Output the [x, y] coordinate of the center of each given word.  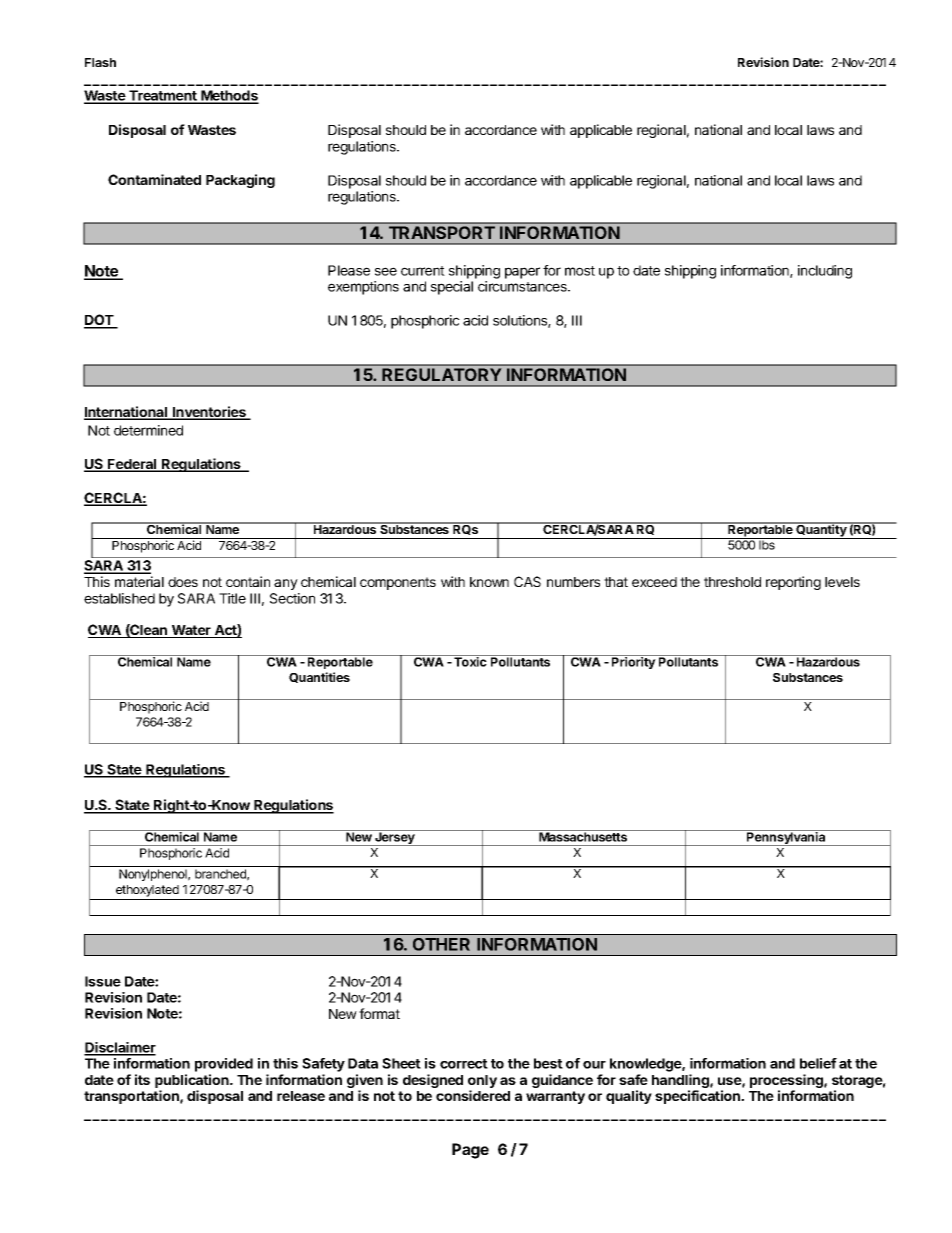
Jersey [395, 838]
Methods [229, 97]
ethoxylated [147, 891]
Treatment [163, 97]
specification [698, 1097]
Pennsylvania [786, 838]
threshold [732, 582]
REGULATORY [442, 375]
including [825, 272]
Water [191, 631]
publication [193, 1081]
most [580, 271]
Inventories [209, 413]
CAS [527, 581]
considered [473, 1095]
